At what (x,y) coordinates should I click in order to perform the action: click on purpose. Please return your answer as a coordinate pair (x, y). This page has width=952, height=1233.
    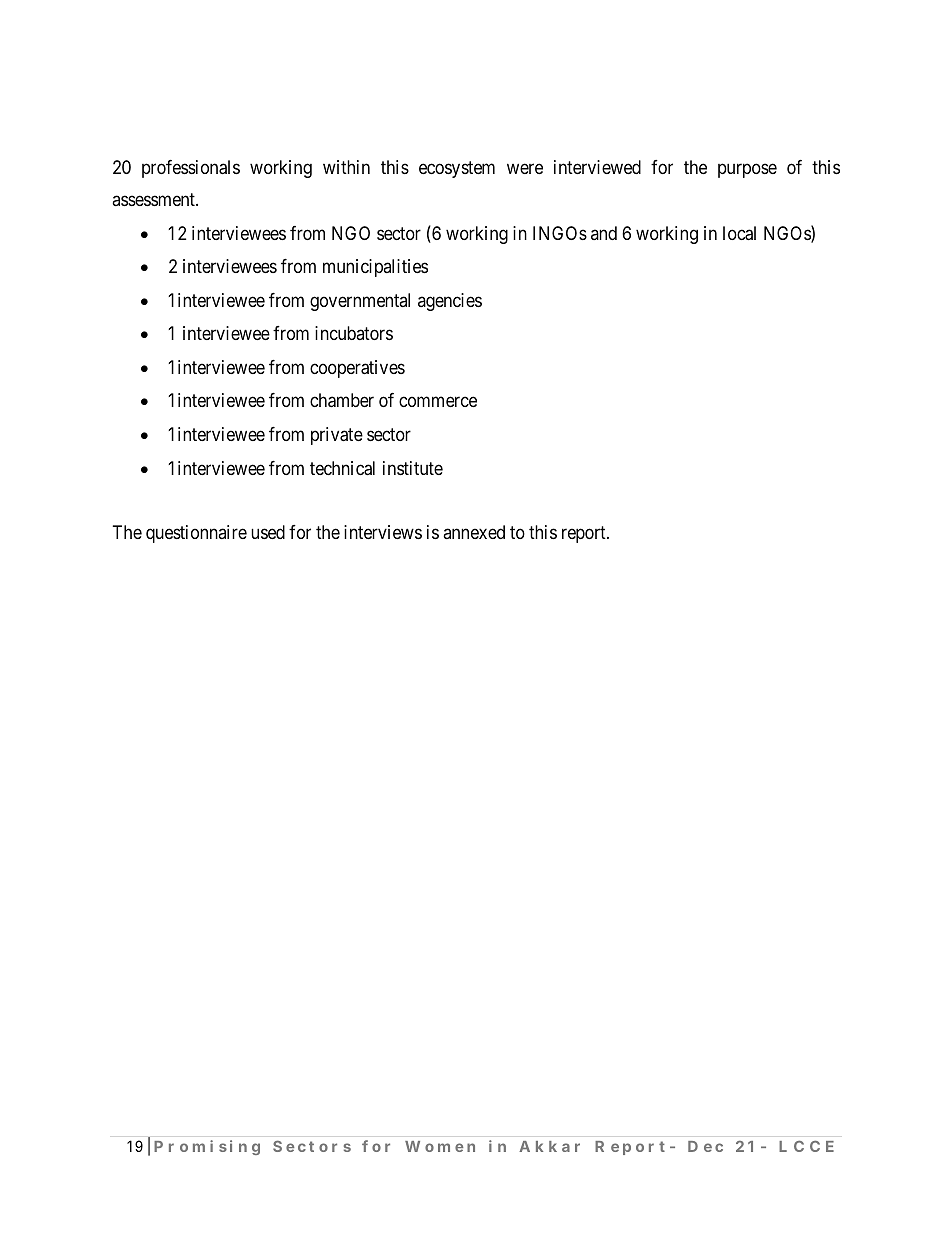
    Looking at the image, I should click on (747, 170).
